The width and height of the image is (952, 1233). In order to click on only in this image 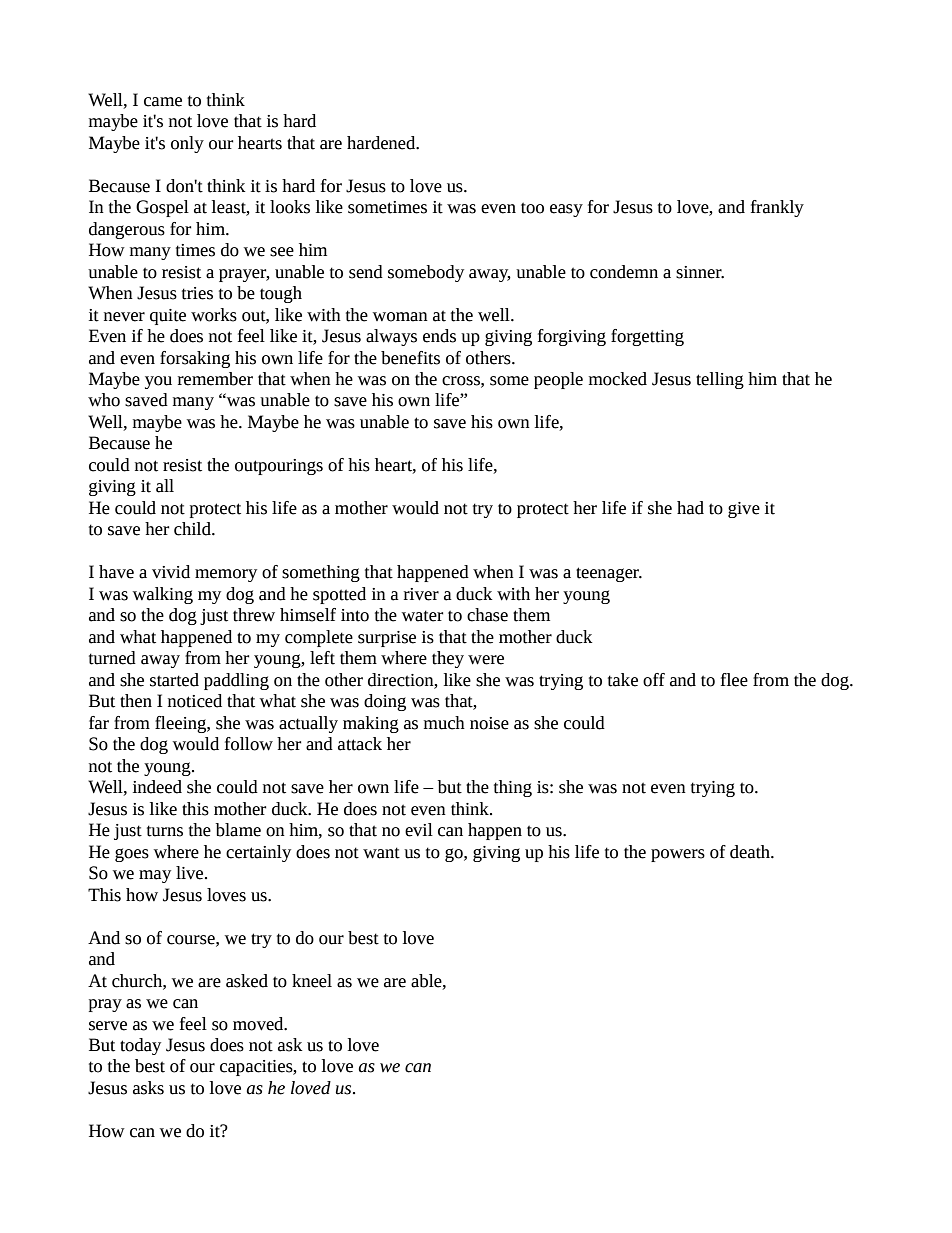, I will do `click(187, 144)`.
